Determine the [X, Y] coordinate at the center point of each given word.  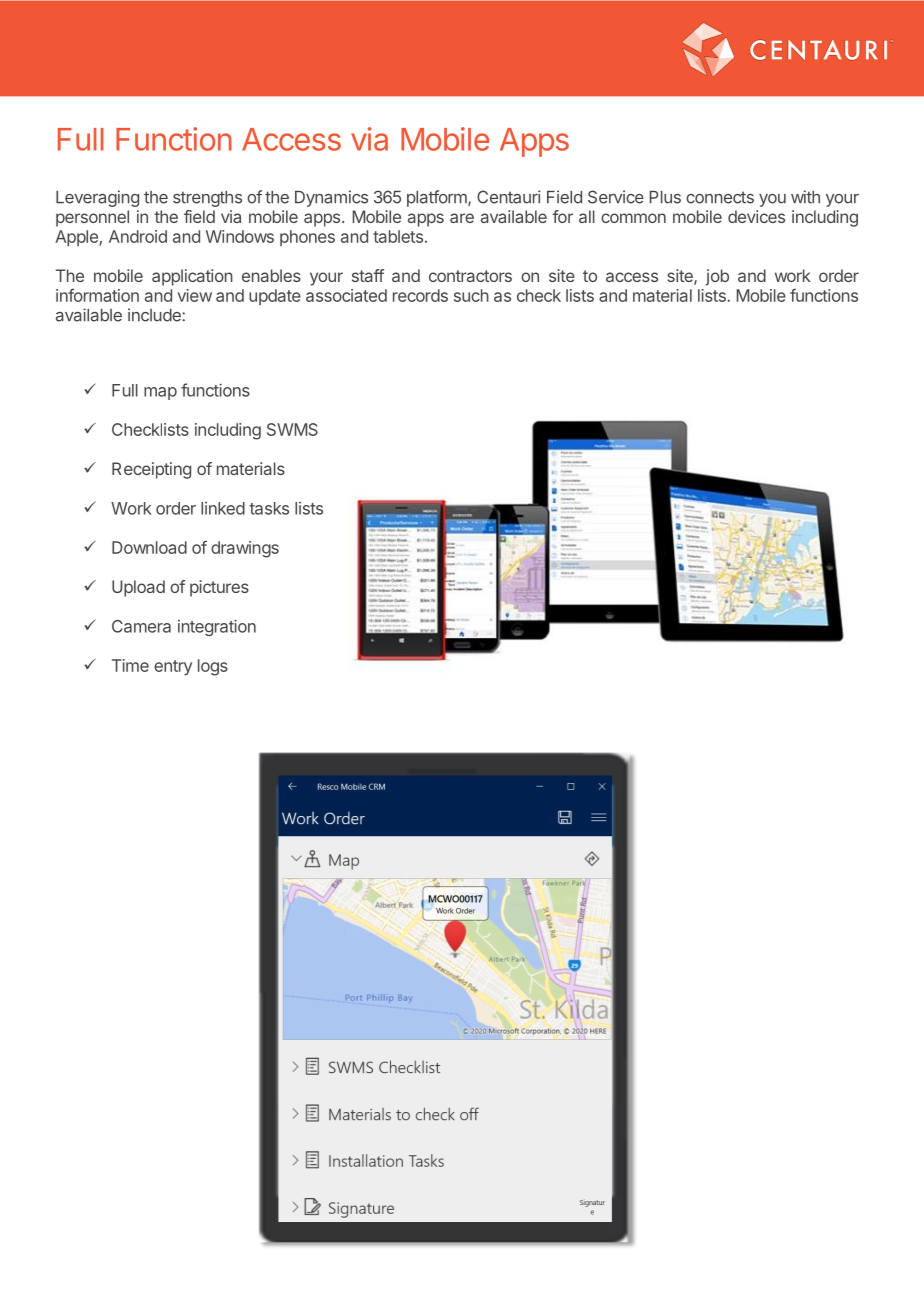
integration [217, 627]
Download [149, 547]
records [420, 295]
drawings [245, 549]
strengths [207, 199]
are [462, 218]
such [471, 295]
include [155, 315]
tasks [269, 508]
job [717, 277]
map [160, 393]
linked [223, 508]
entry [173, 668]
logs [213, 667]
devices [756, 216]
